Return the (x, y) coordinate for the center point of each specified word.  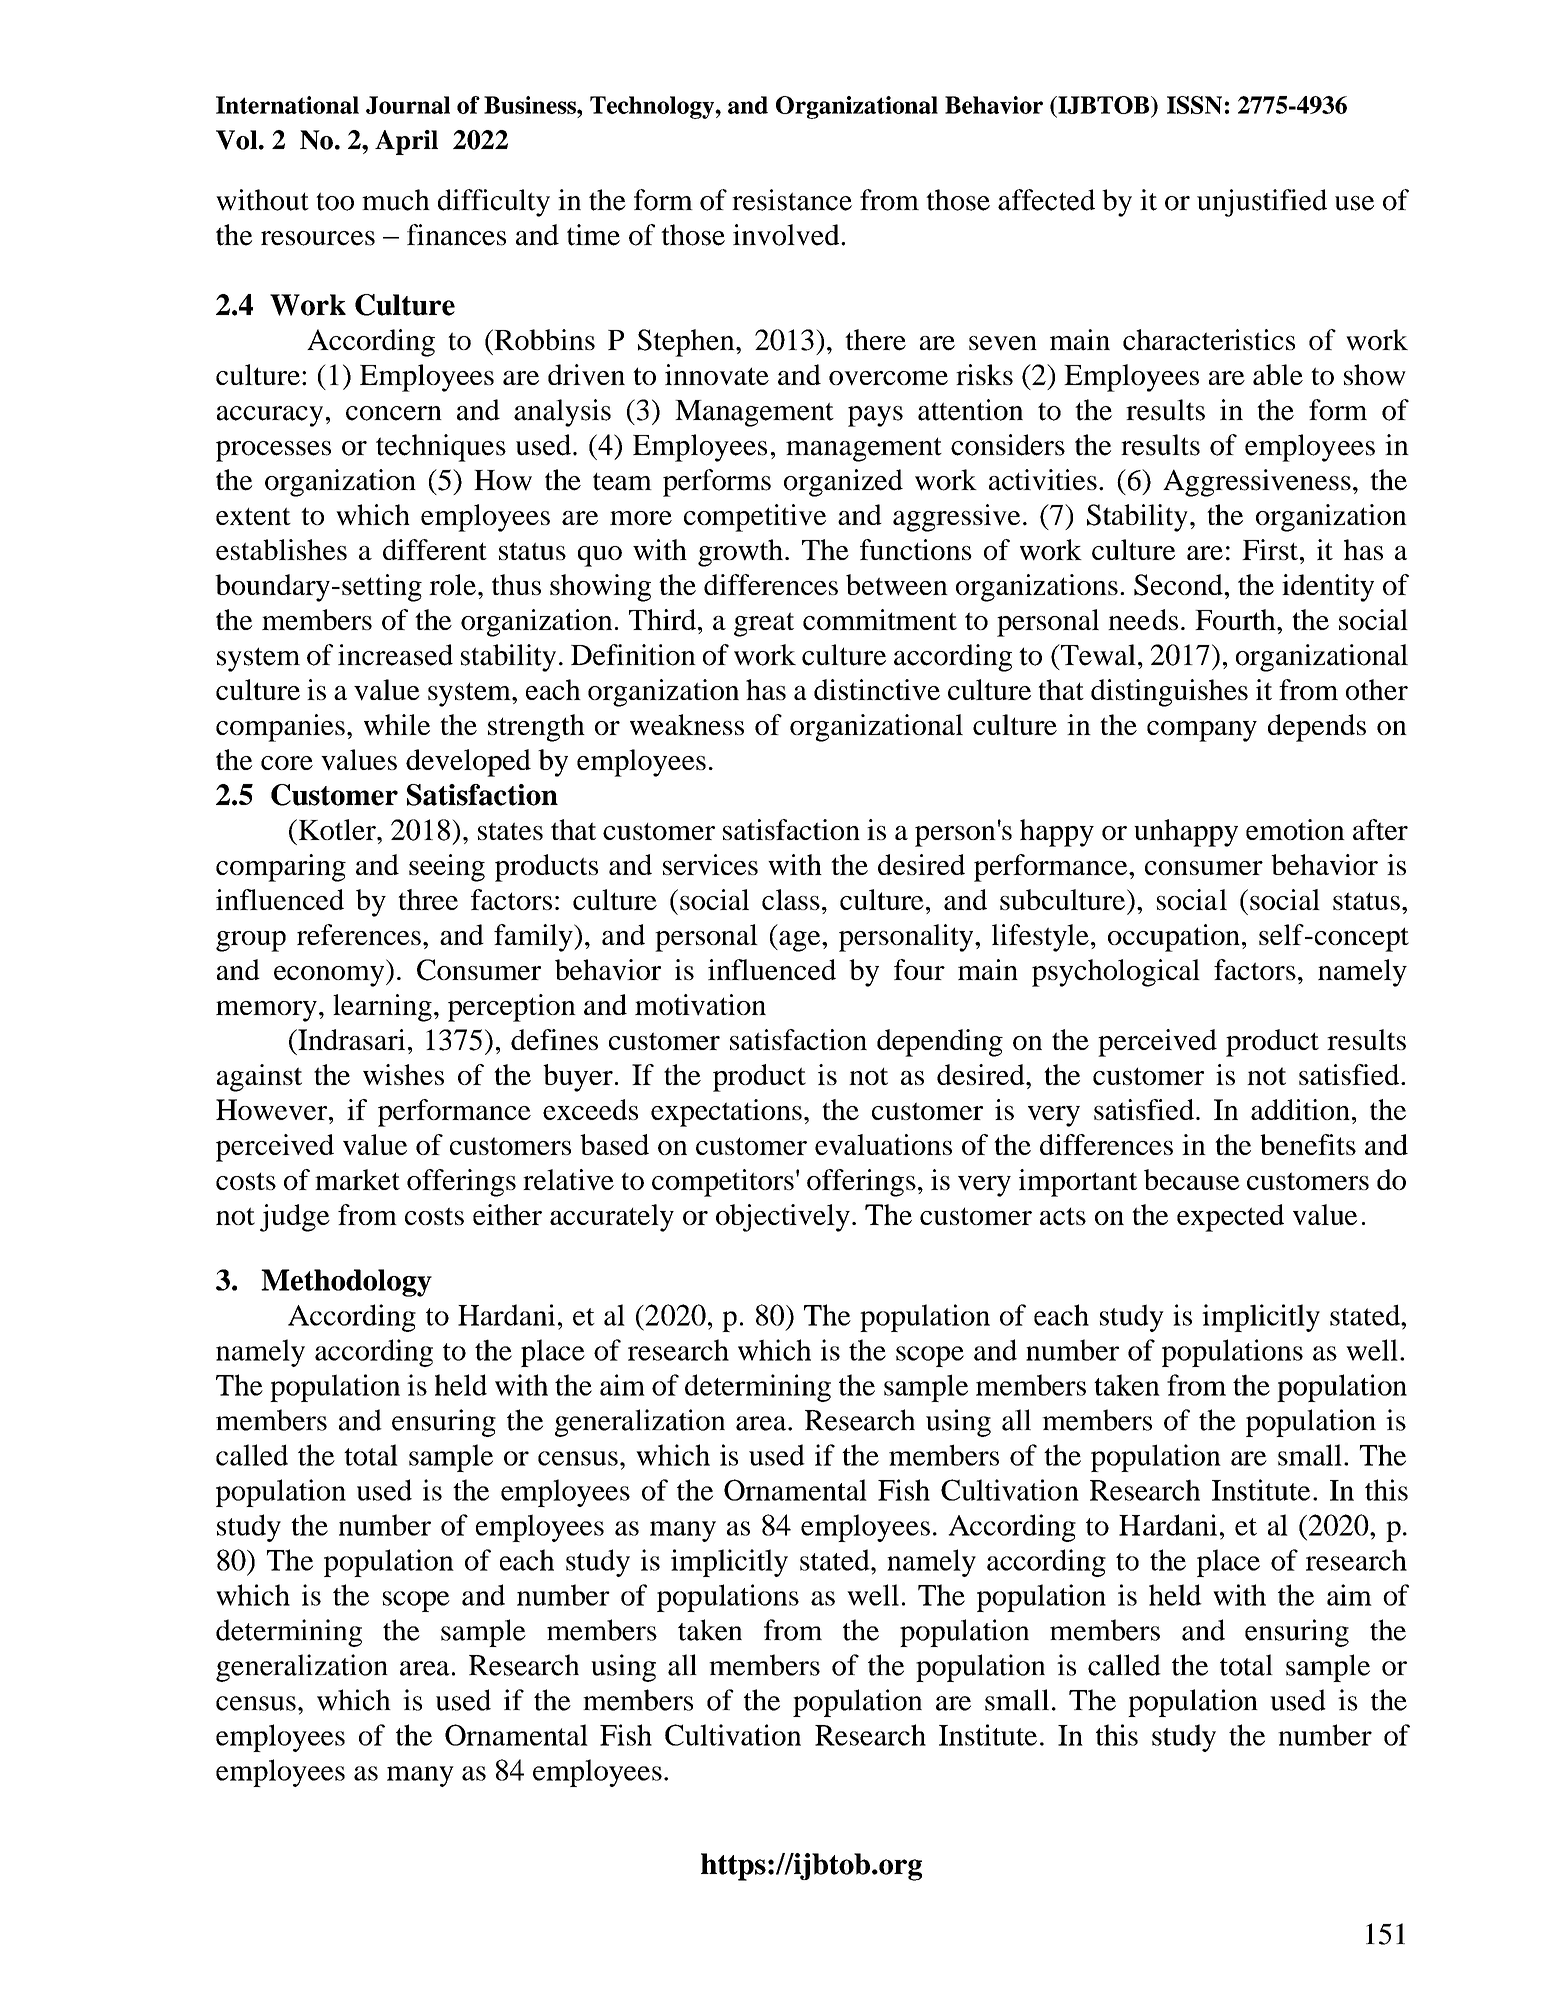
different (435, 549)
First (1270, 549)
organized (843, 483)
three (428, 899)
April (406, 142)
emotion (1295, 829)
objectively (783, 1218)
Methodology (346, 1283)
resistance (792, 200)
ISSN (1194, 105)
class (791, 899)
